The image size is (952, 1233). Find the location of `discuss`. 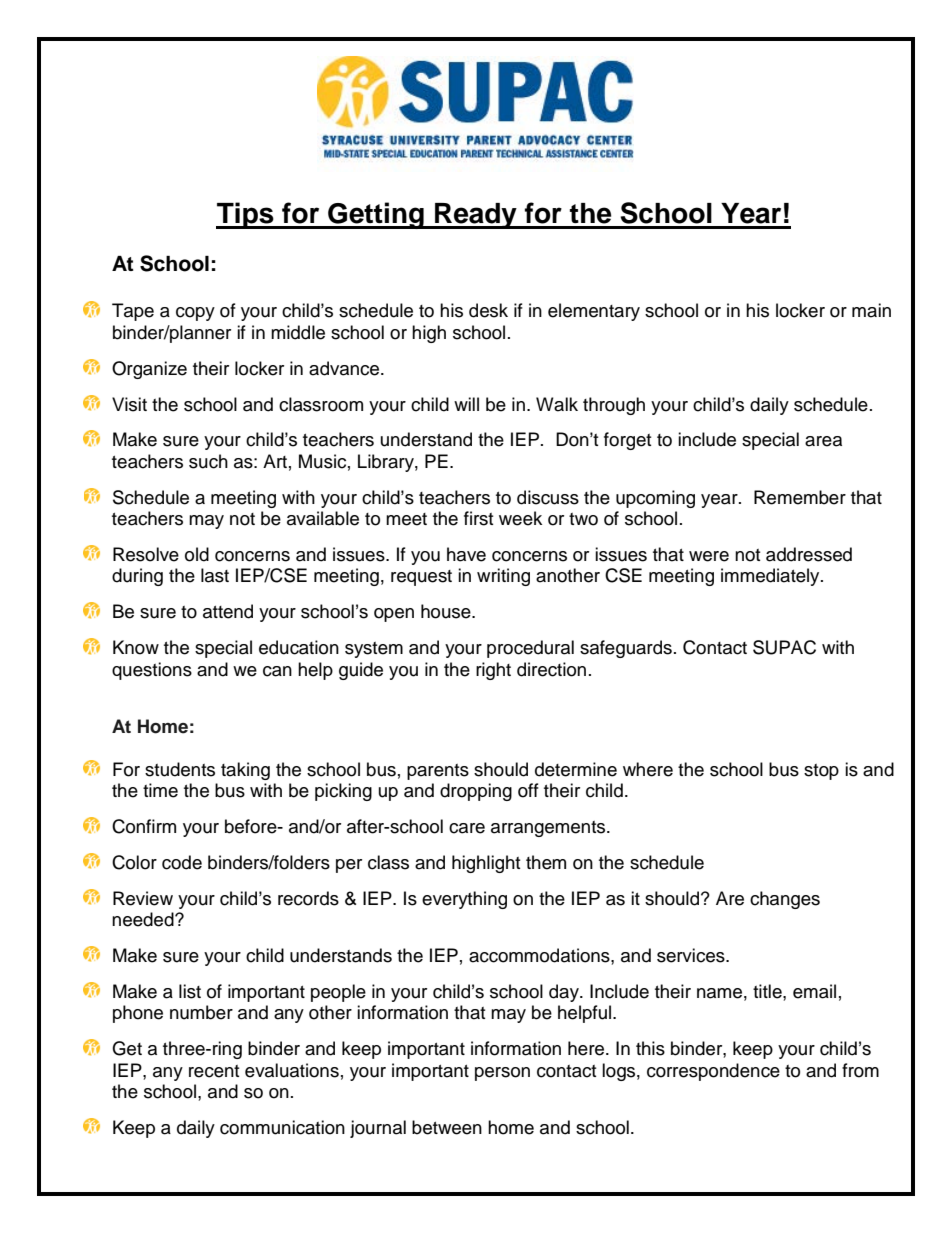

discuss is located at coordinates (548, 497).
